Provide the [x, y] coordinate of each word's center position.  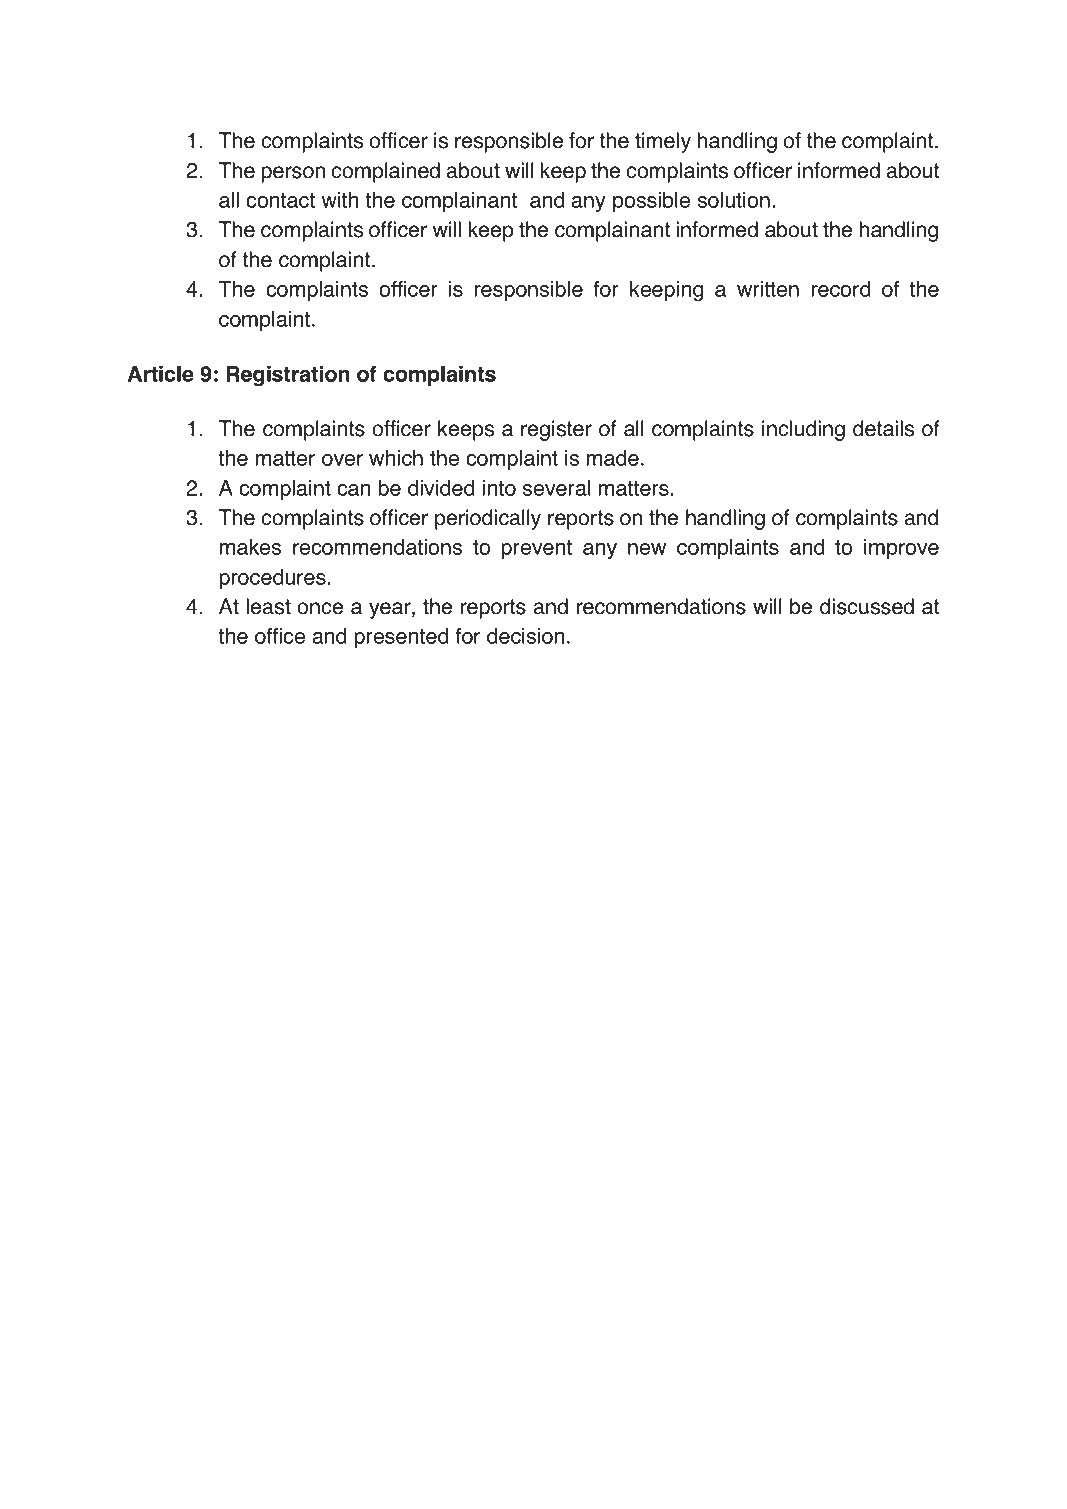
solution [733, 200]
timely [663, 142]
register [556, 430]
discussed [867, 606]
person [293, 174]
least [269, 606]
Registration [288, 376]
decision [525, 636]
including [803, 430]
